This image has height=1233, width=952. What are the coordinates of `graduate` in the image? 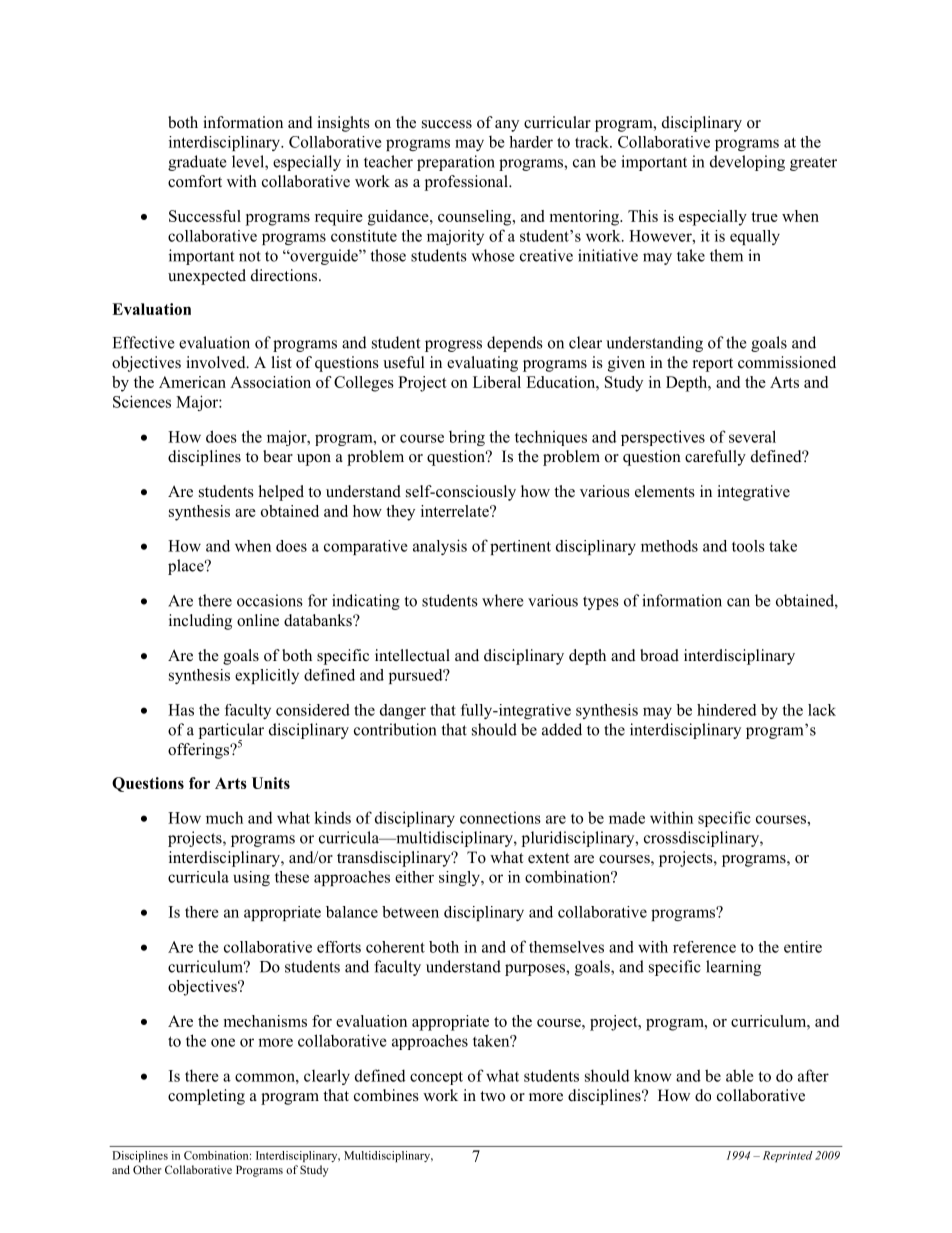 It's located at (197, 163).
